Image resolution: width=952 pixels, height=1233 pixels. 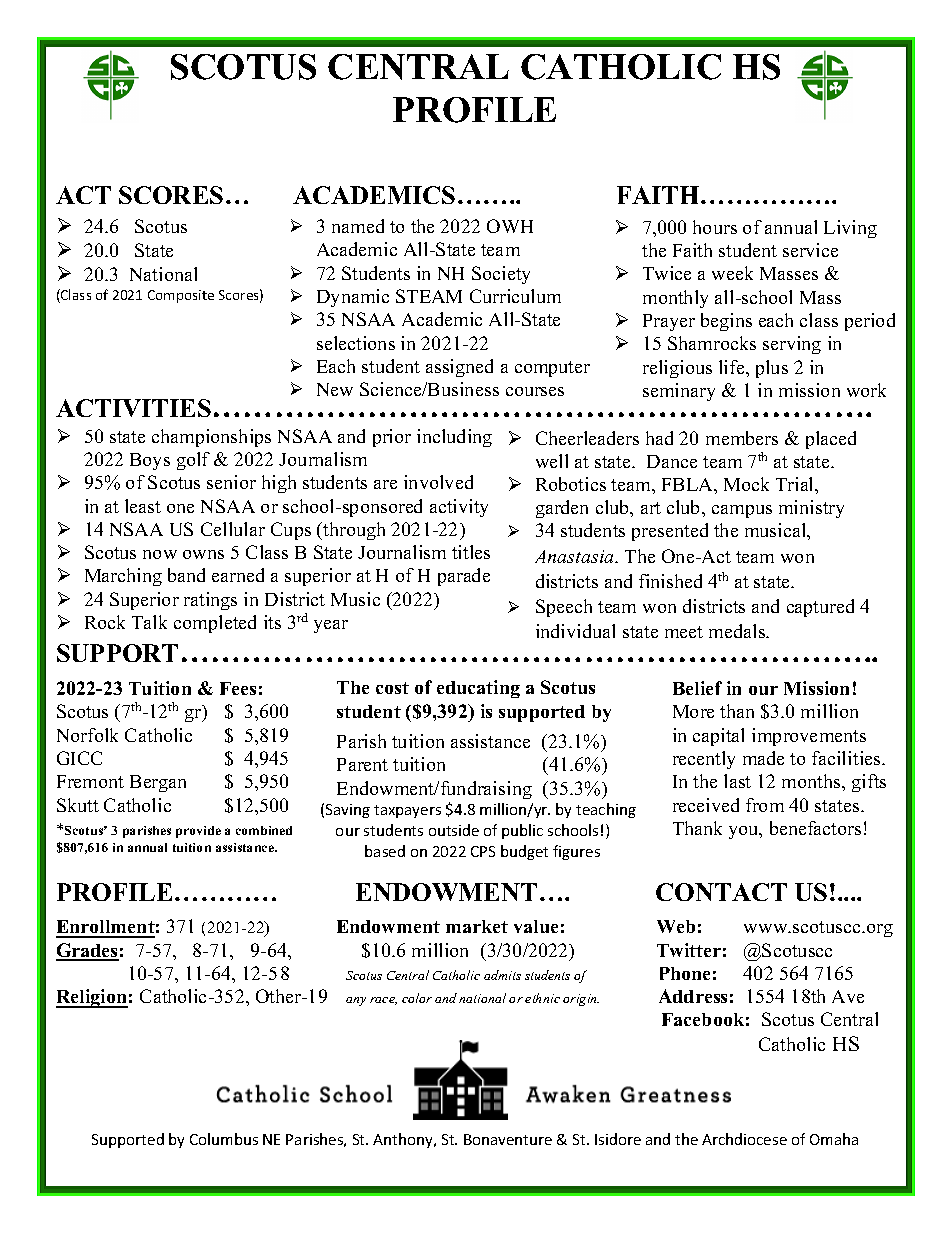 I want to click on Composite, so click(x=181, y=296).
